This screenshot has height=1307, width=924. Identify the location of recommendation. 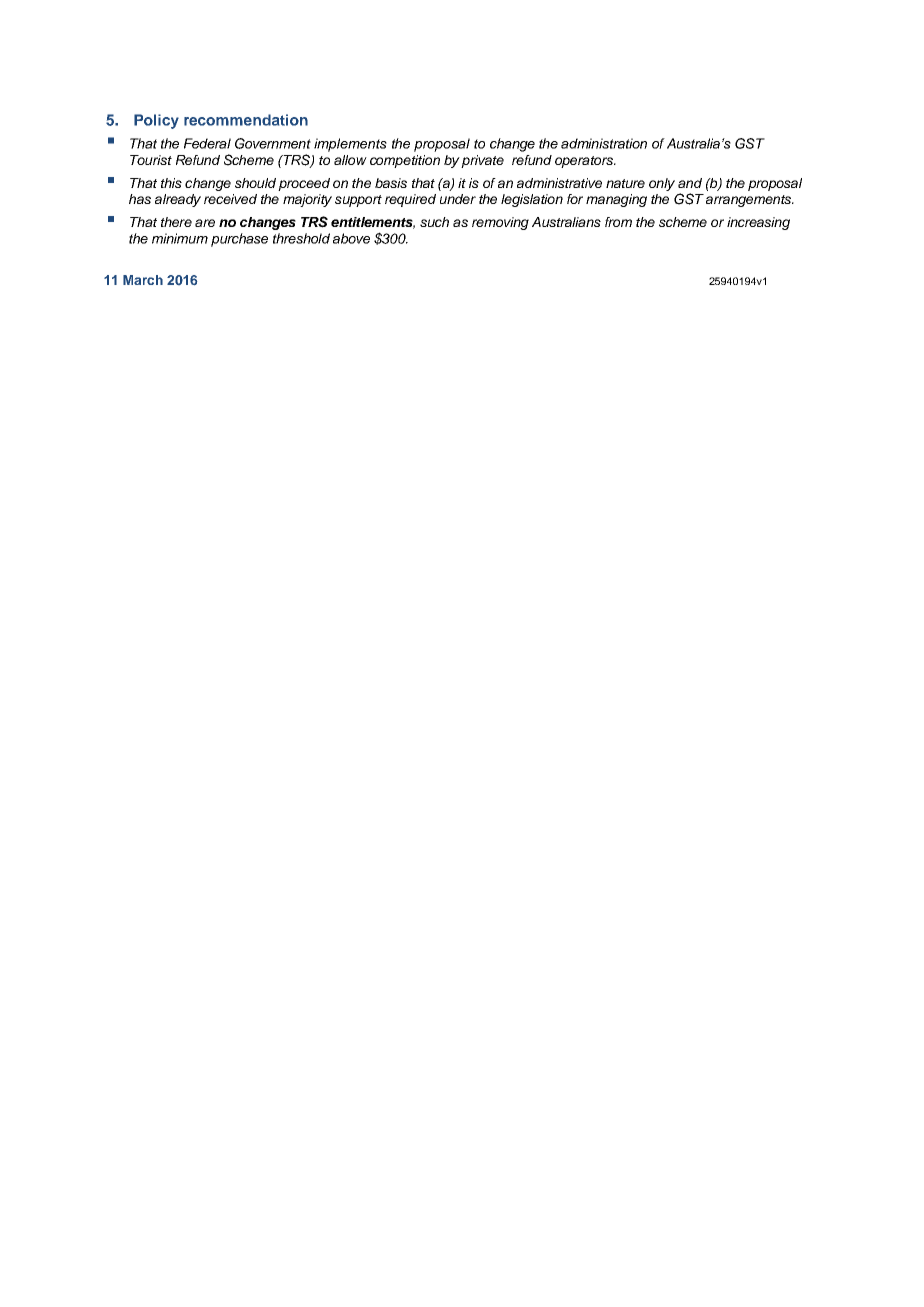
(246, 120).
